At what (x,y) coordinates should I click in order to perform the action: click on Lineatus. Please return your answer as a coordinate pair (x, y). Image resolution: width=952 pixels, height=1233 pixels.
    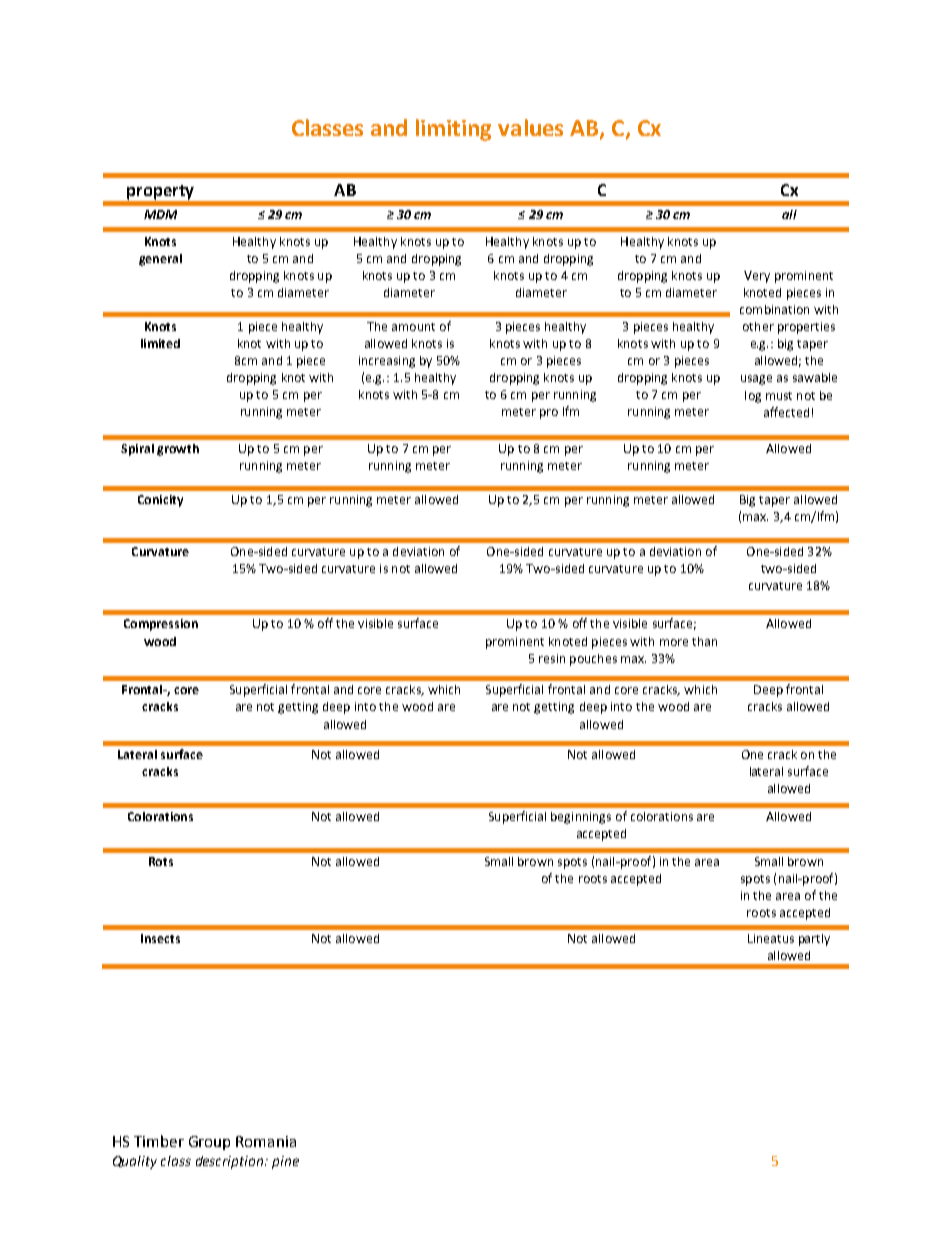
    Looking at the image, I should click on (771, 938).
